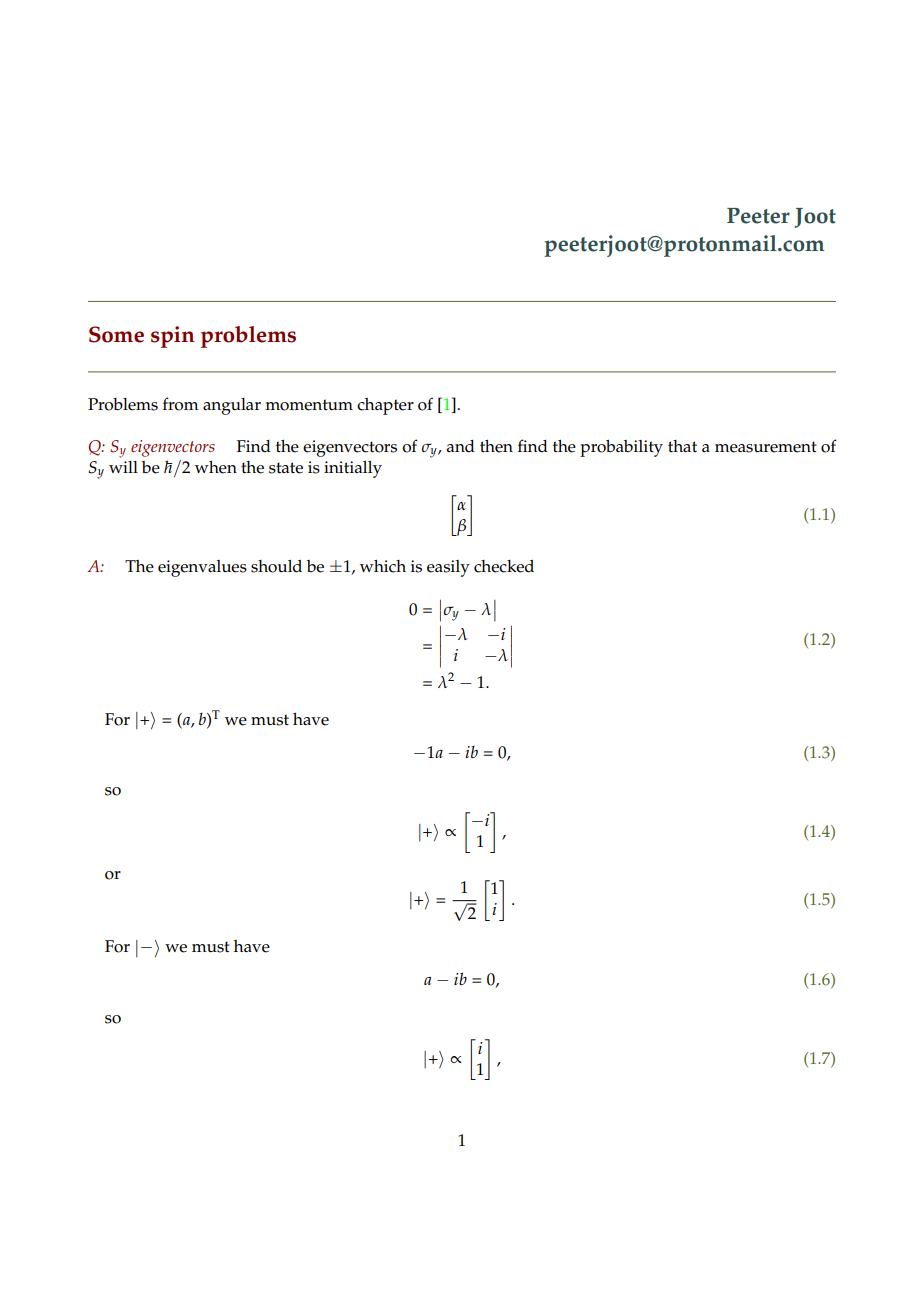  I want to click on measurement, so click(766, 447).
